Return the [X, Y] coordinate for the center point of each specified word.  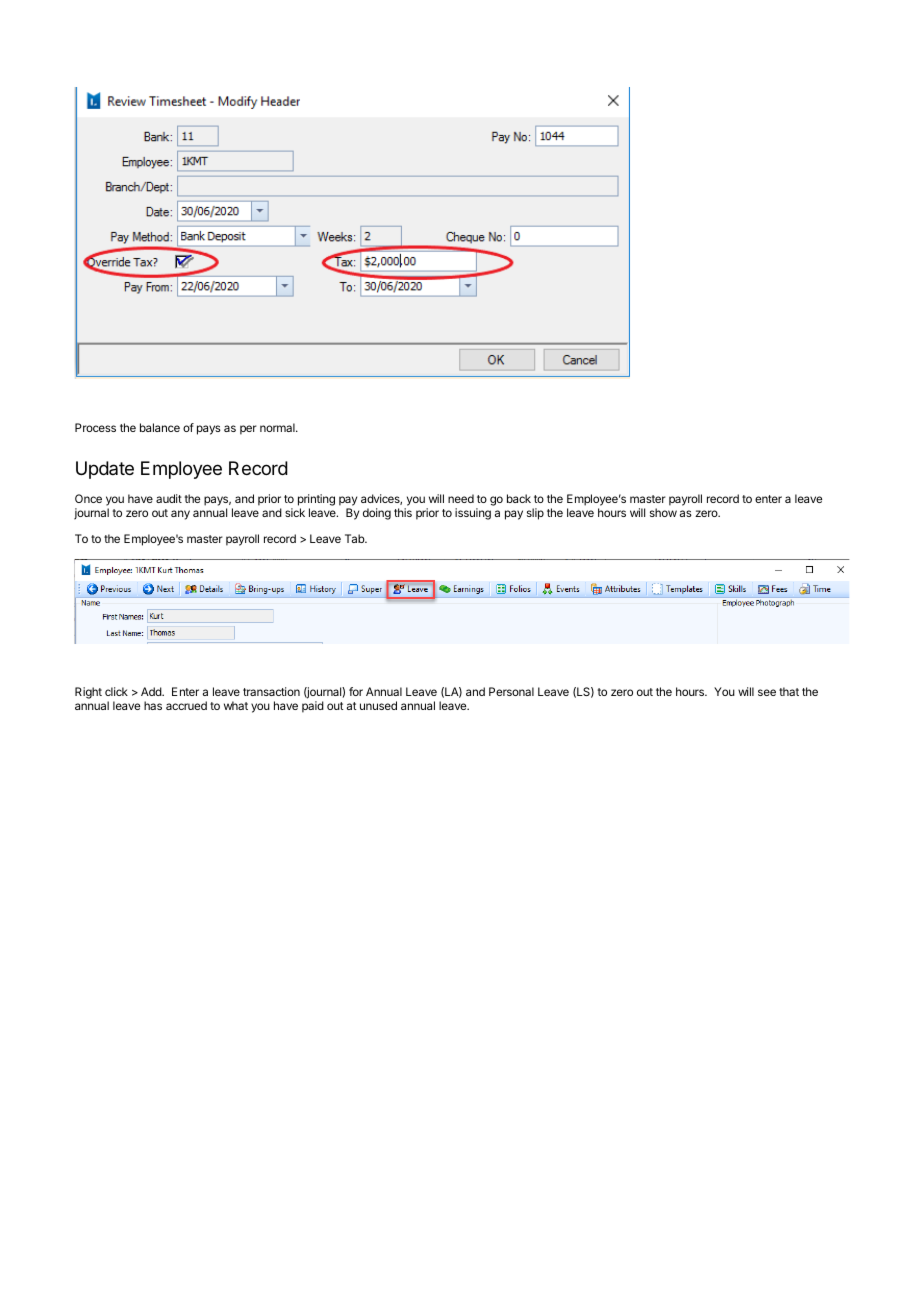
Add [152, 691]
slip [535, 514]
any [180, 515]
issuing [473, 514]
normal [278, 427]
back [519, 498]
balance [160, 427]
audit [169, 498]
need [461, 498]
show [663, 512]
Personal [511, 691]
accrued [186, 705]
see [767, 692]
